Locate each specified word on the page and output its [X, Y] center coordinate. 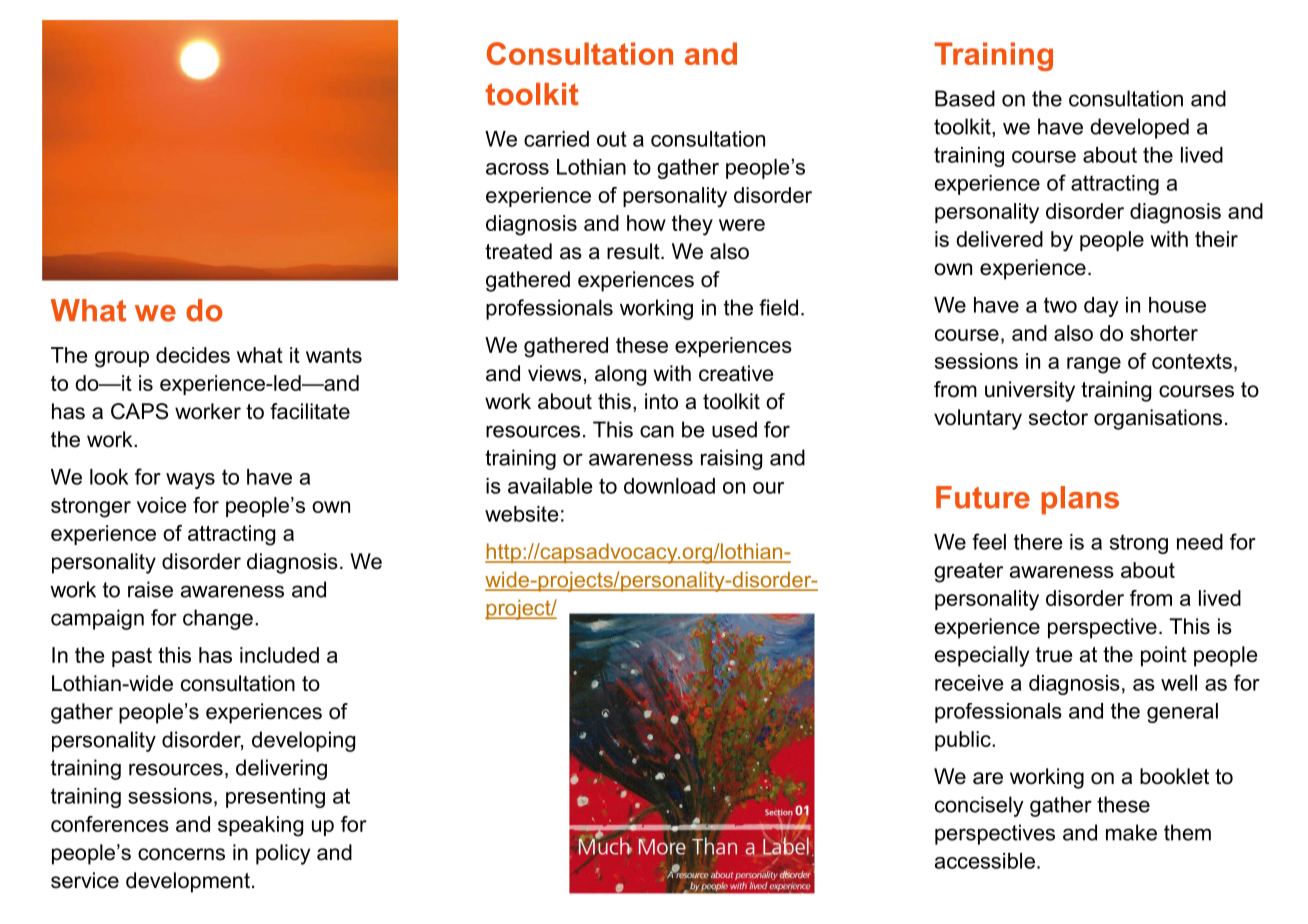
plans [1080, 500]
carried [556, 139]
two [1060, 305]
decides [193, 355]
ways [190, 481]
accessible [985, 861]
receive [969, 683]
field [778, 307]
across [517, 169]
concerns [181, 854]
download [669, 486]
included [279, 655]
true [1054, 655]
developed [1139, 128]
